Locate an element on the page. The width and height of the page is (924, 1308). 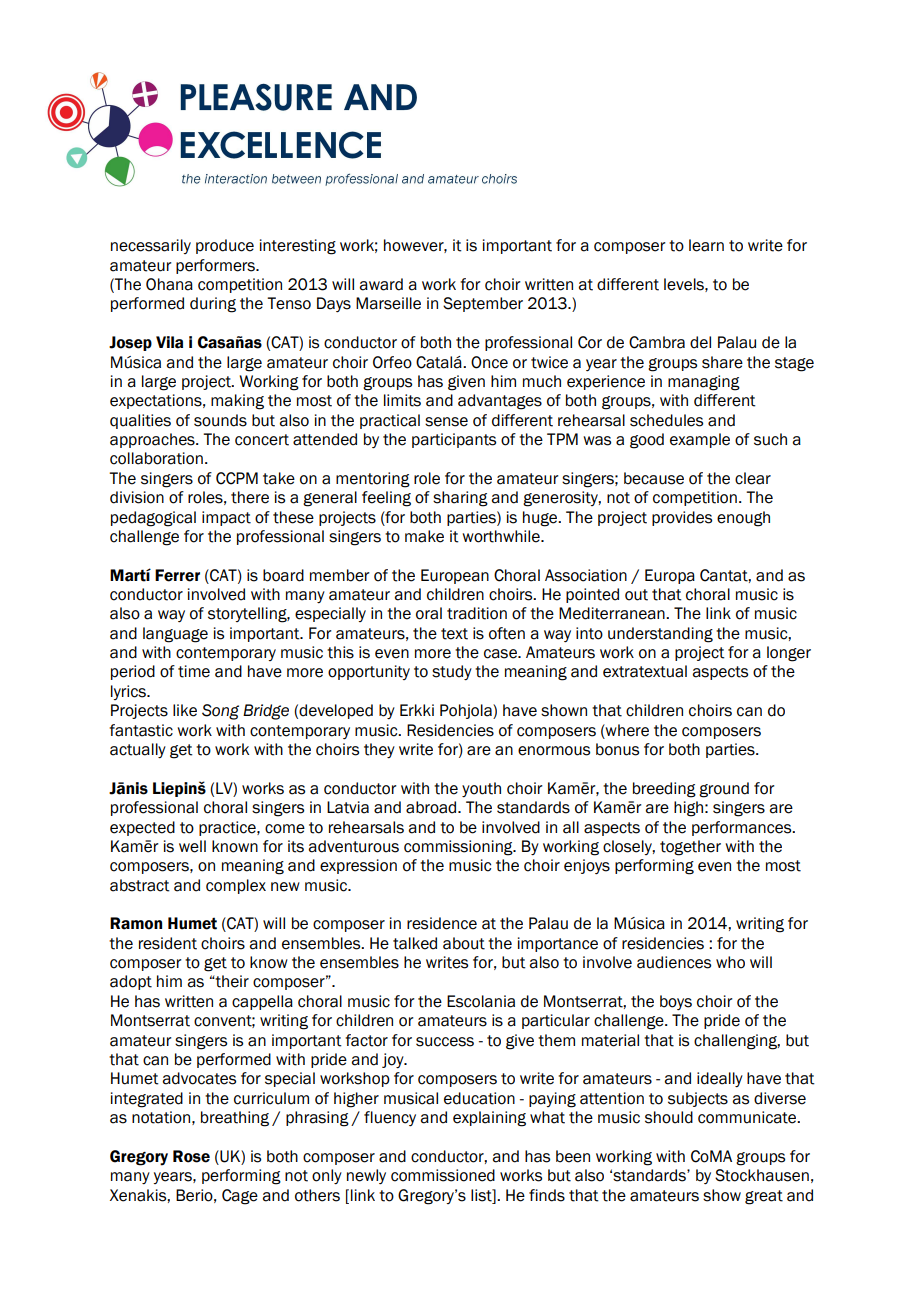
study is located at coordinates (452, 672).
